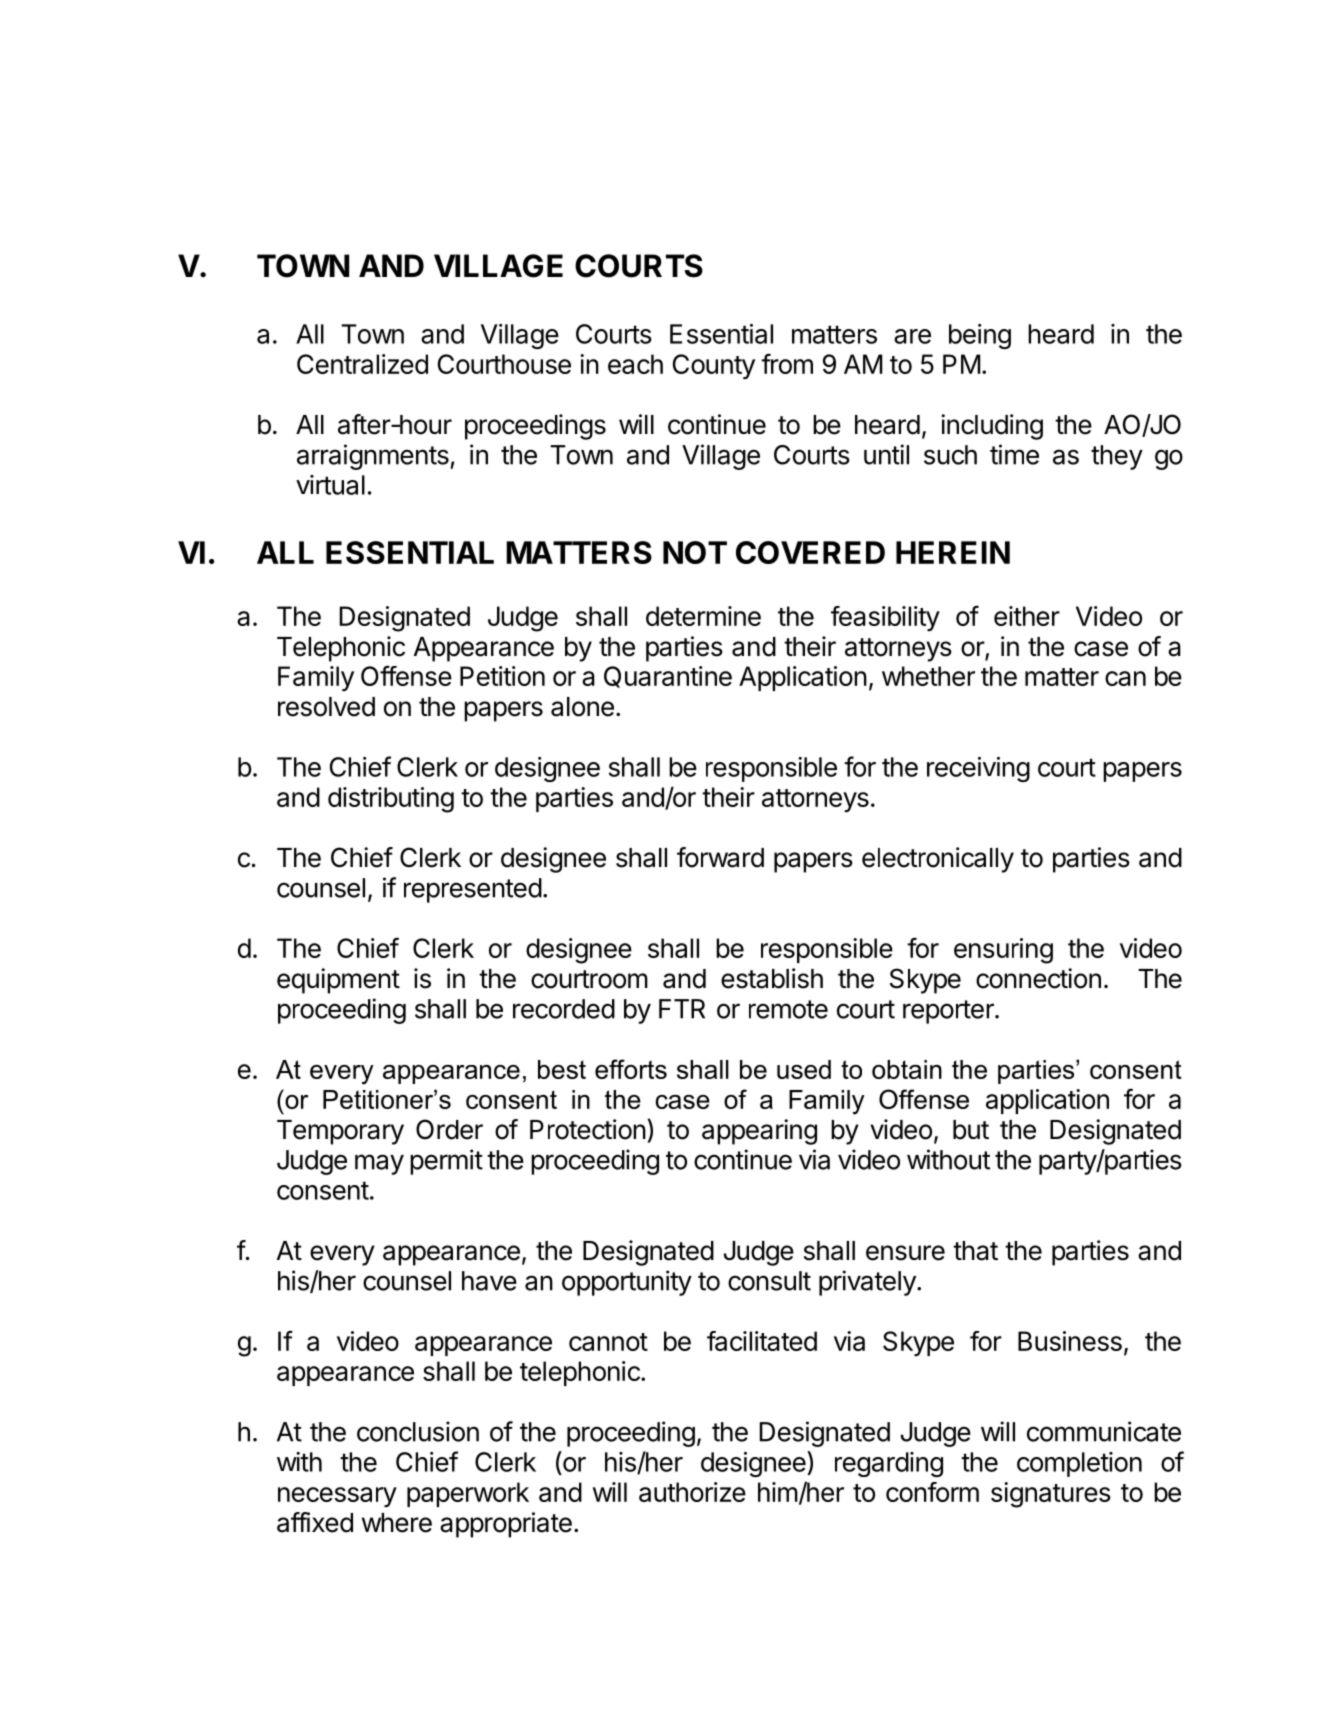 The width and height of the document is (1340, 1734). Describe the element at coordinates (362, 364) in the document. I see `Centralized` at that location.
